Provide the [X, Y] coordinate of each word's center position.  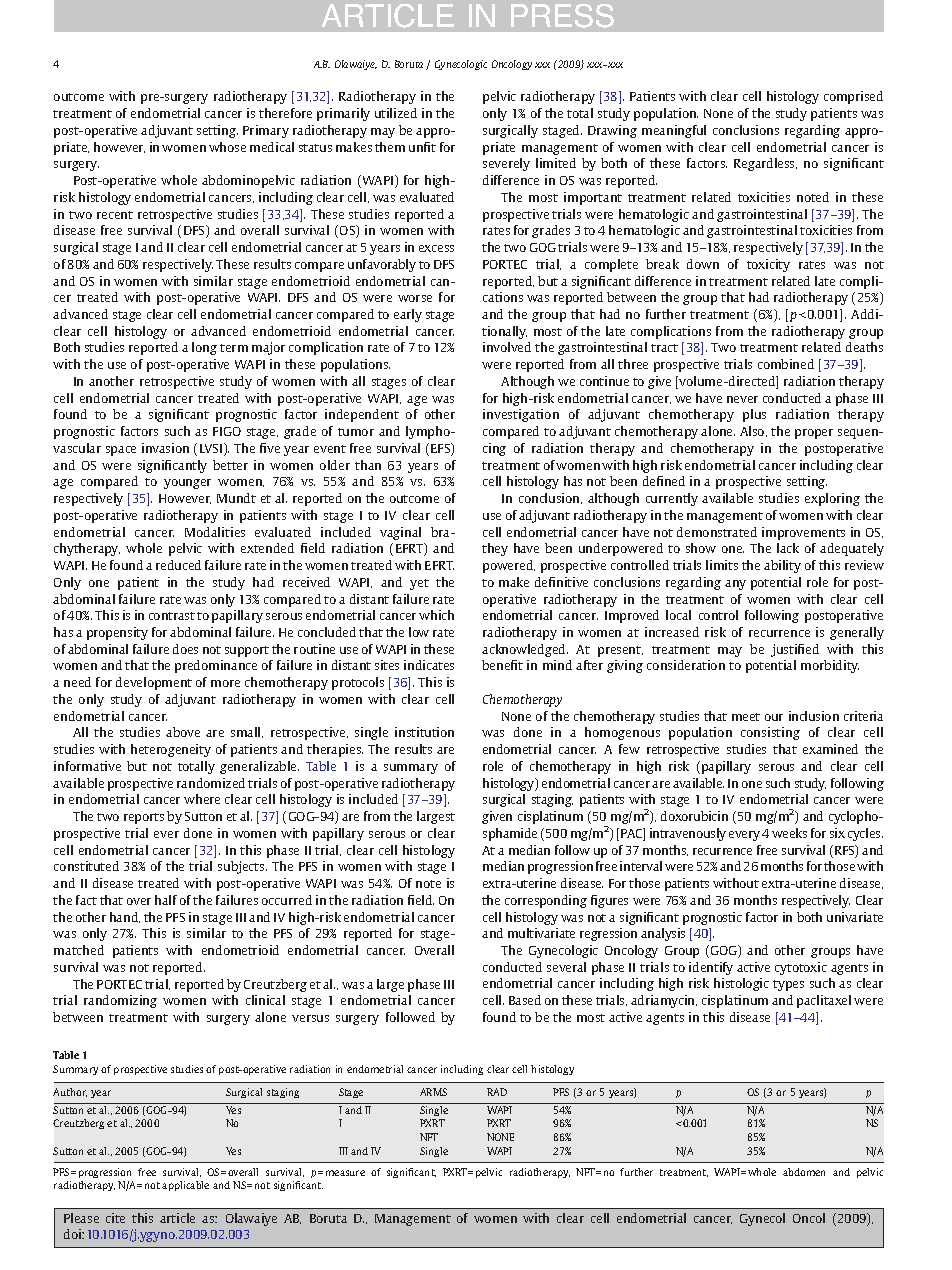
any [735, 585]
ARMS [433, 1092]
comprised [853, 97]
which [436, 615]
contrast [172, 616]
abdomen [804, 1172]
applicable [185, 1186]
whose [227, 147]
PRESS [562, 16]
